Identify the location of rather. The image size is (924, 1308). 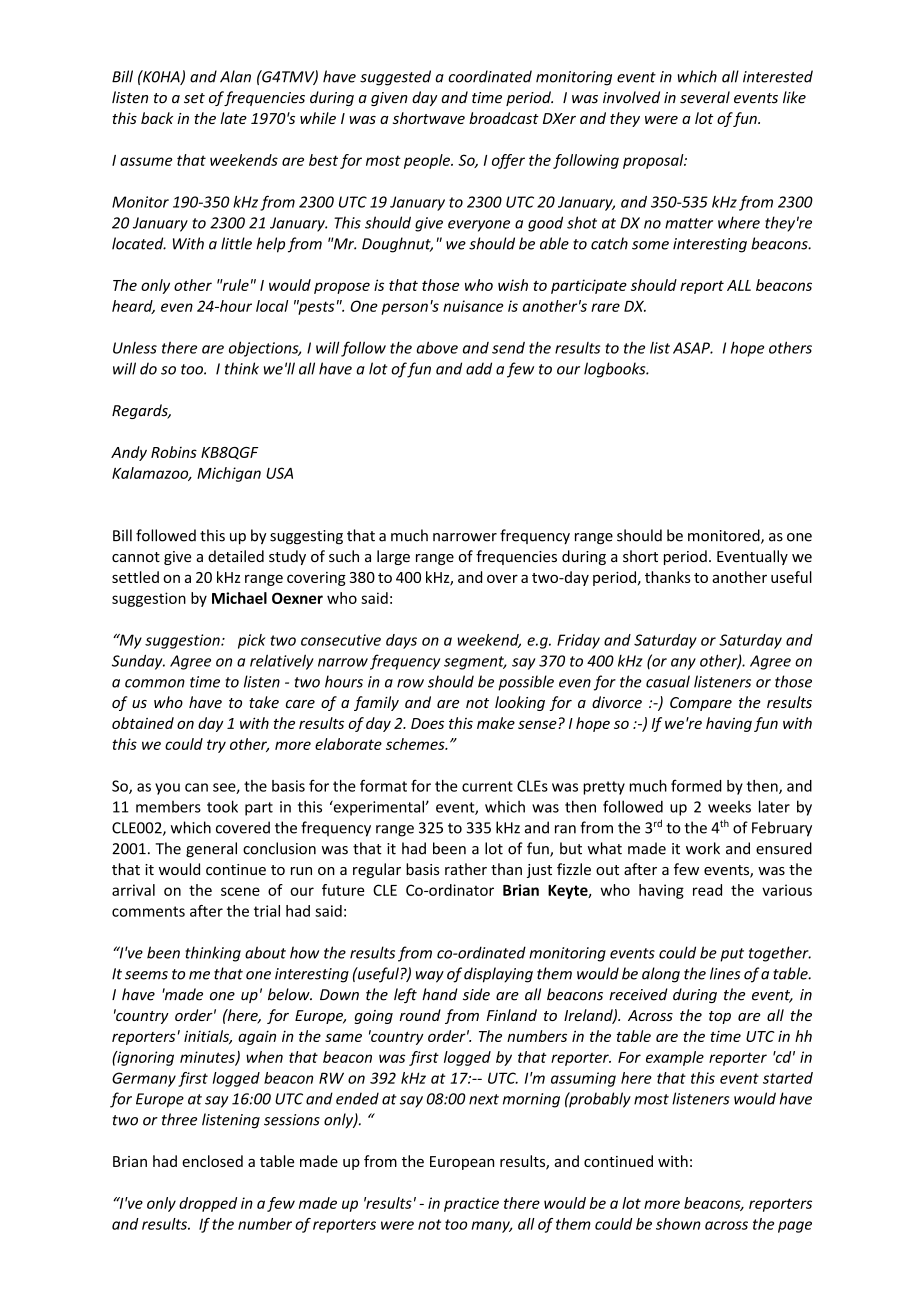
(466, 869).
